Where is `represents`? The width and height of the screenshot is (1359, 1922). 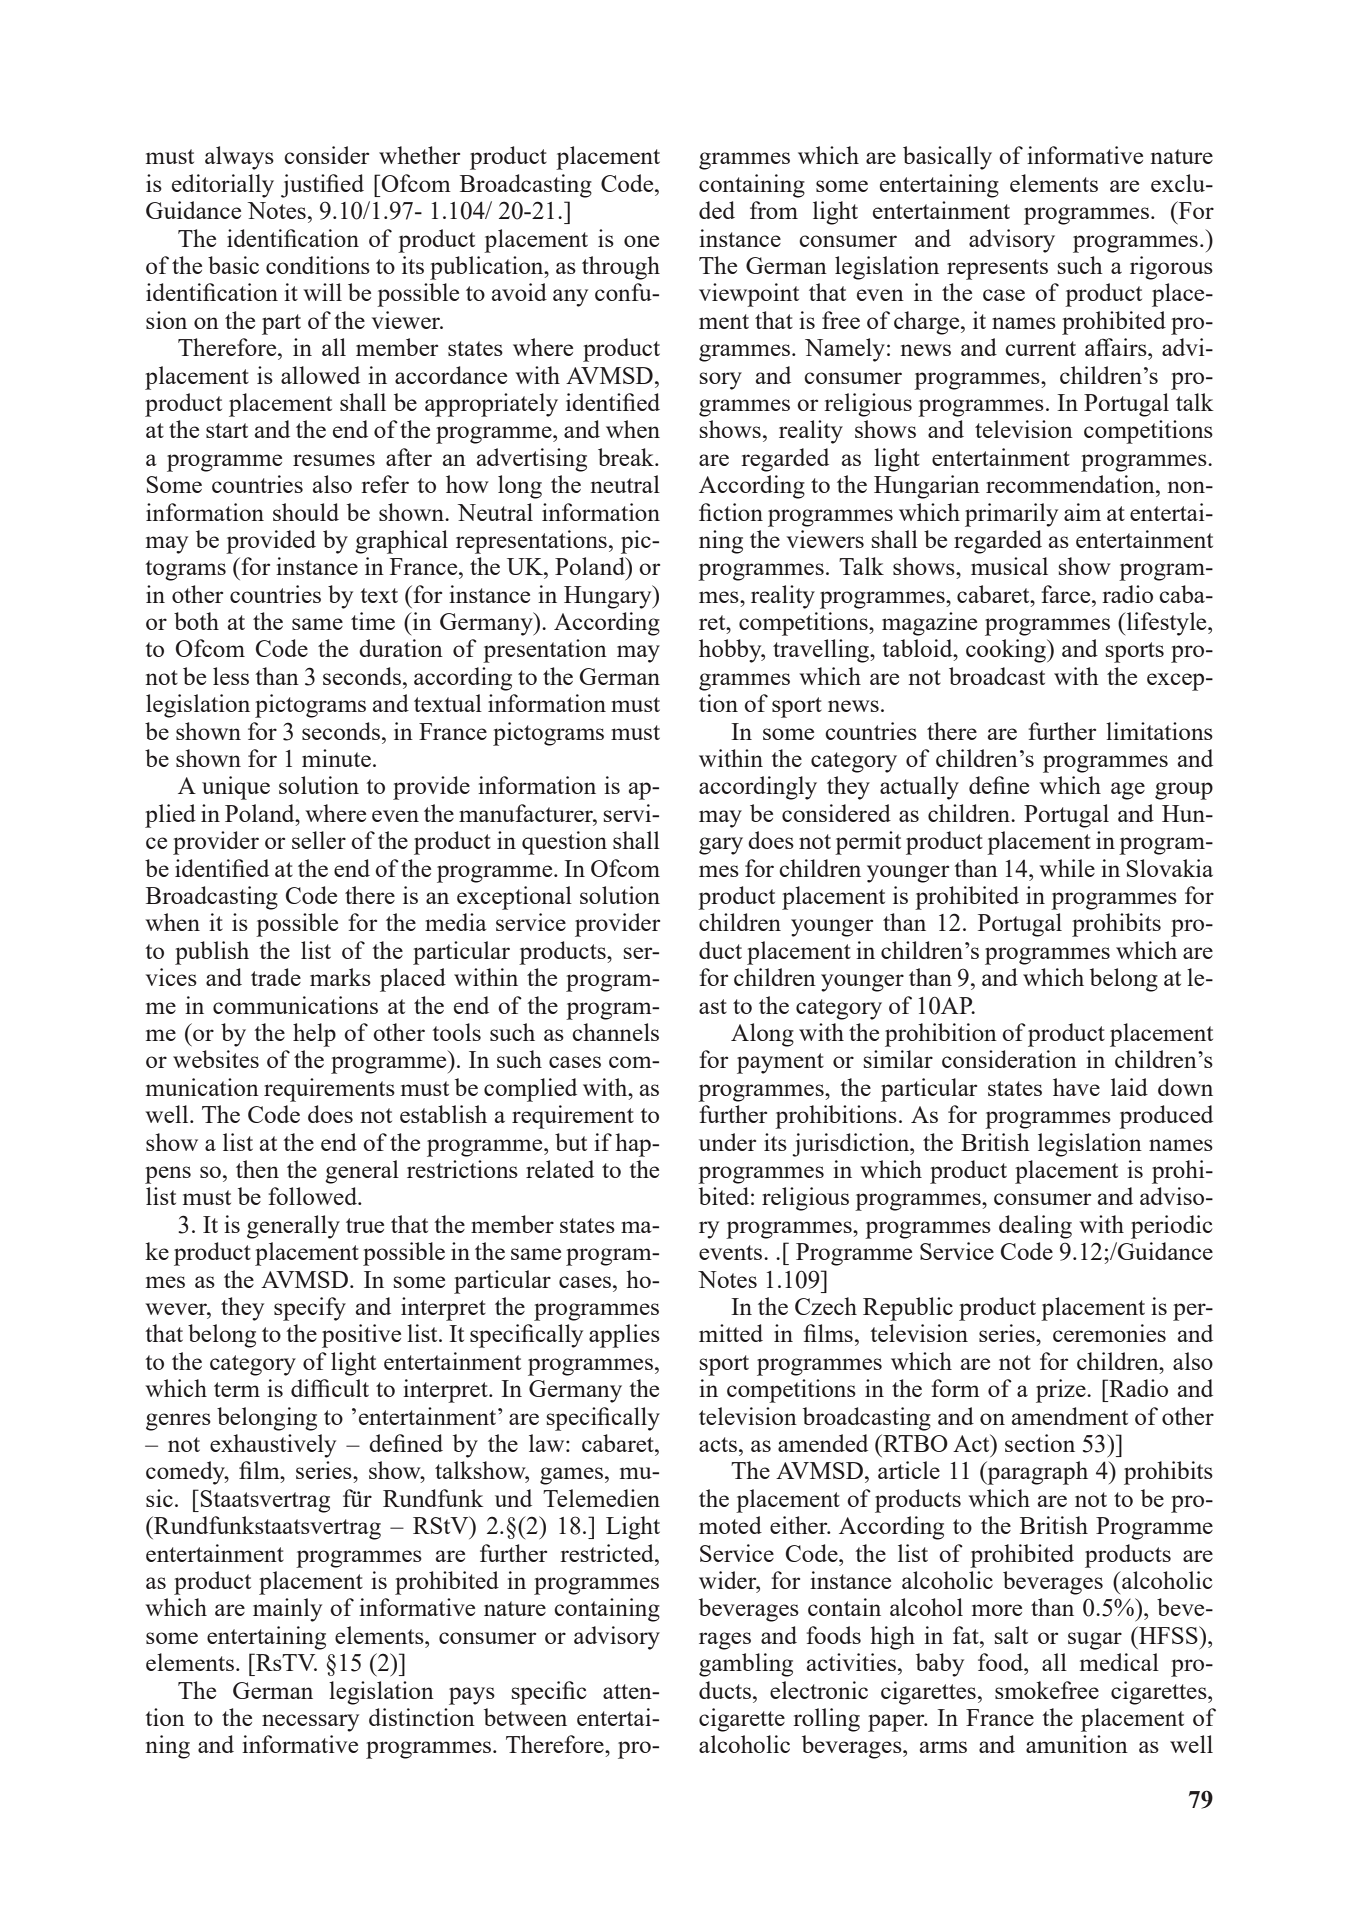 represents is located at coordinates (997, 269).
